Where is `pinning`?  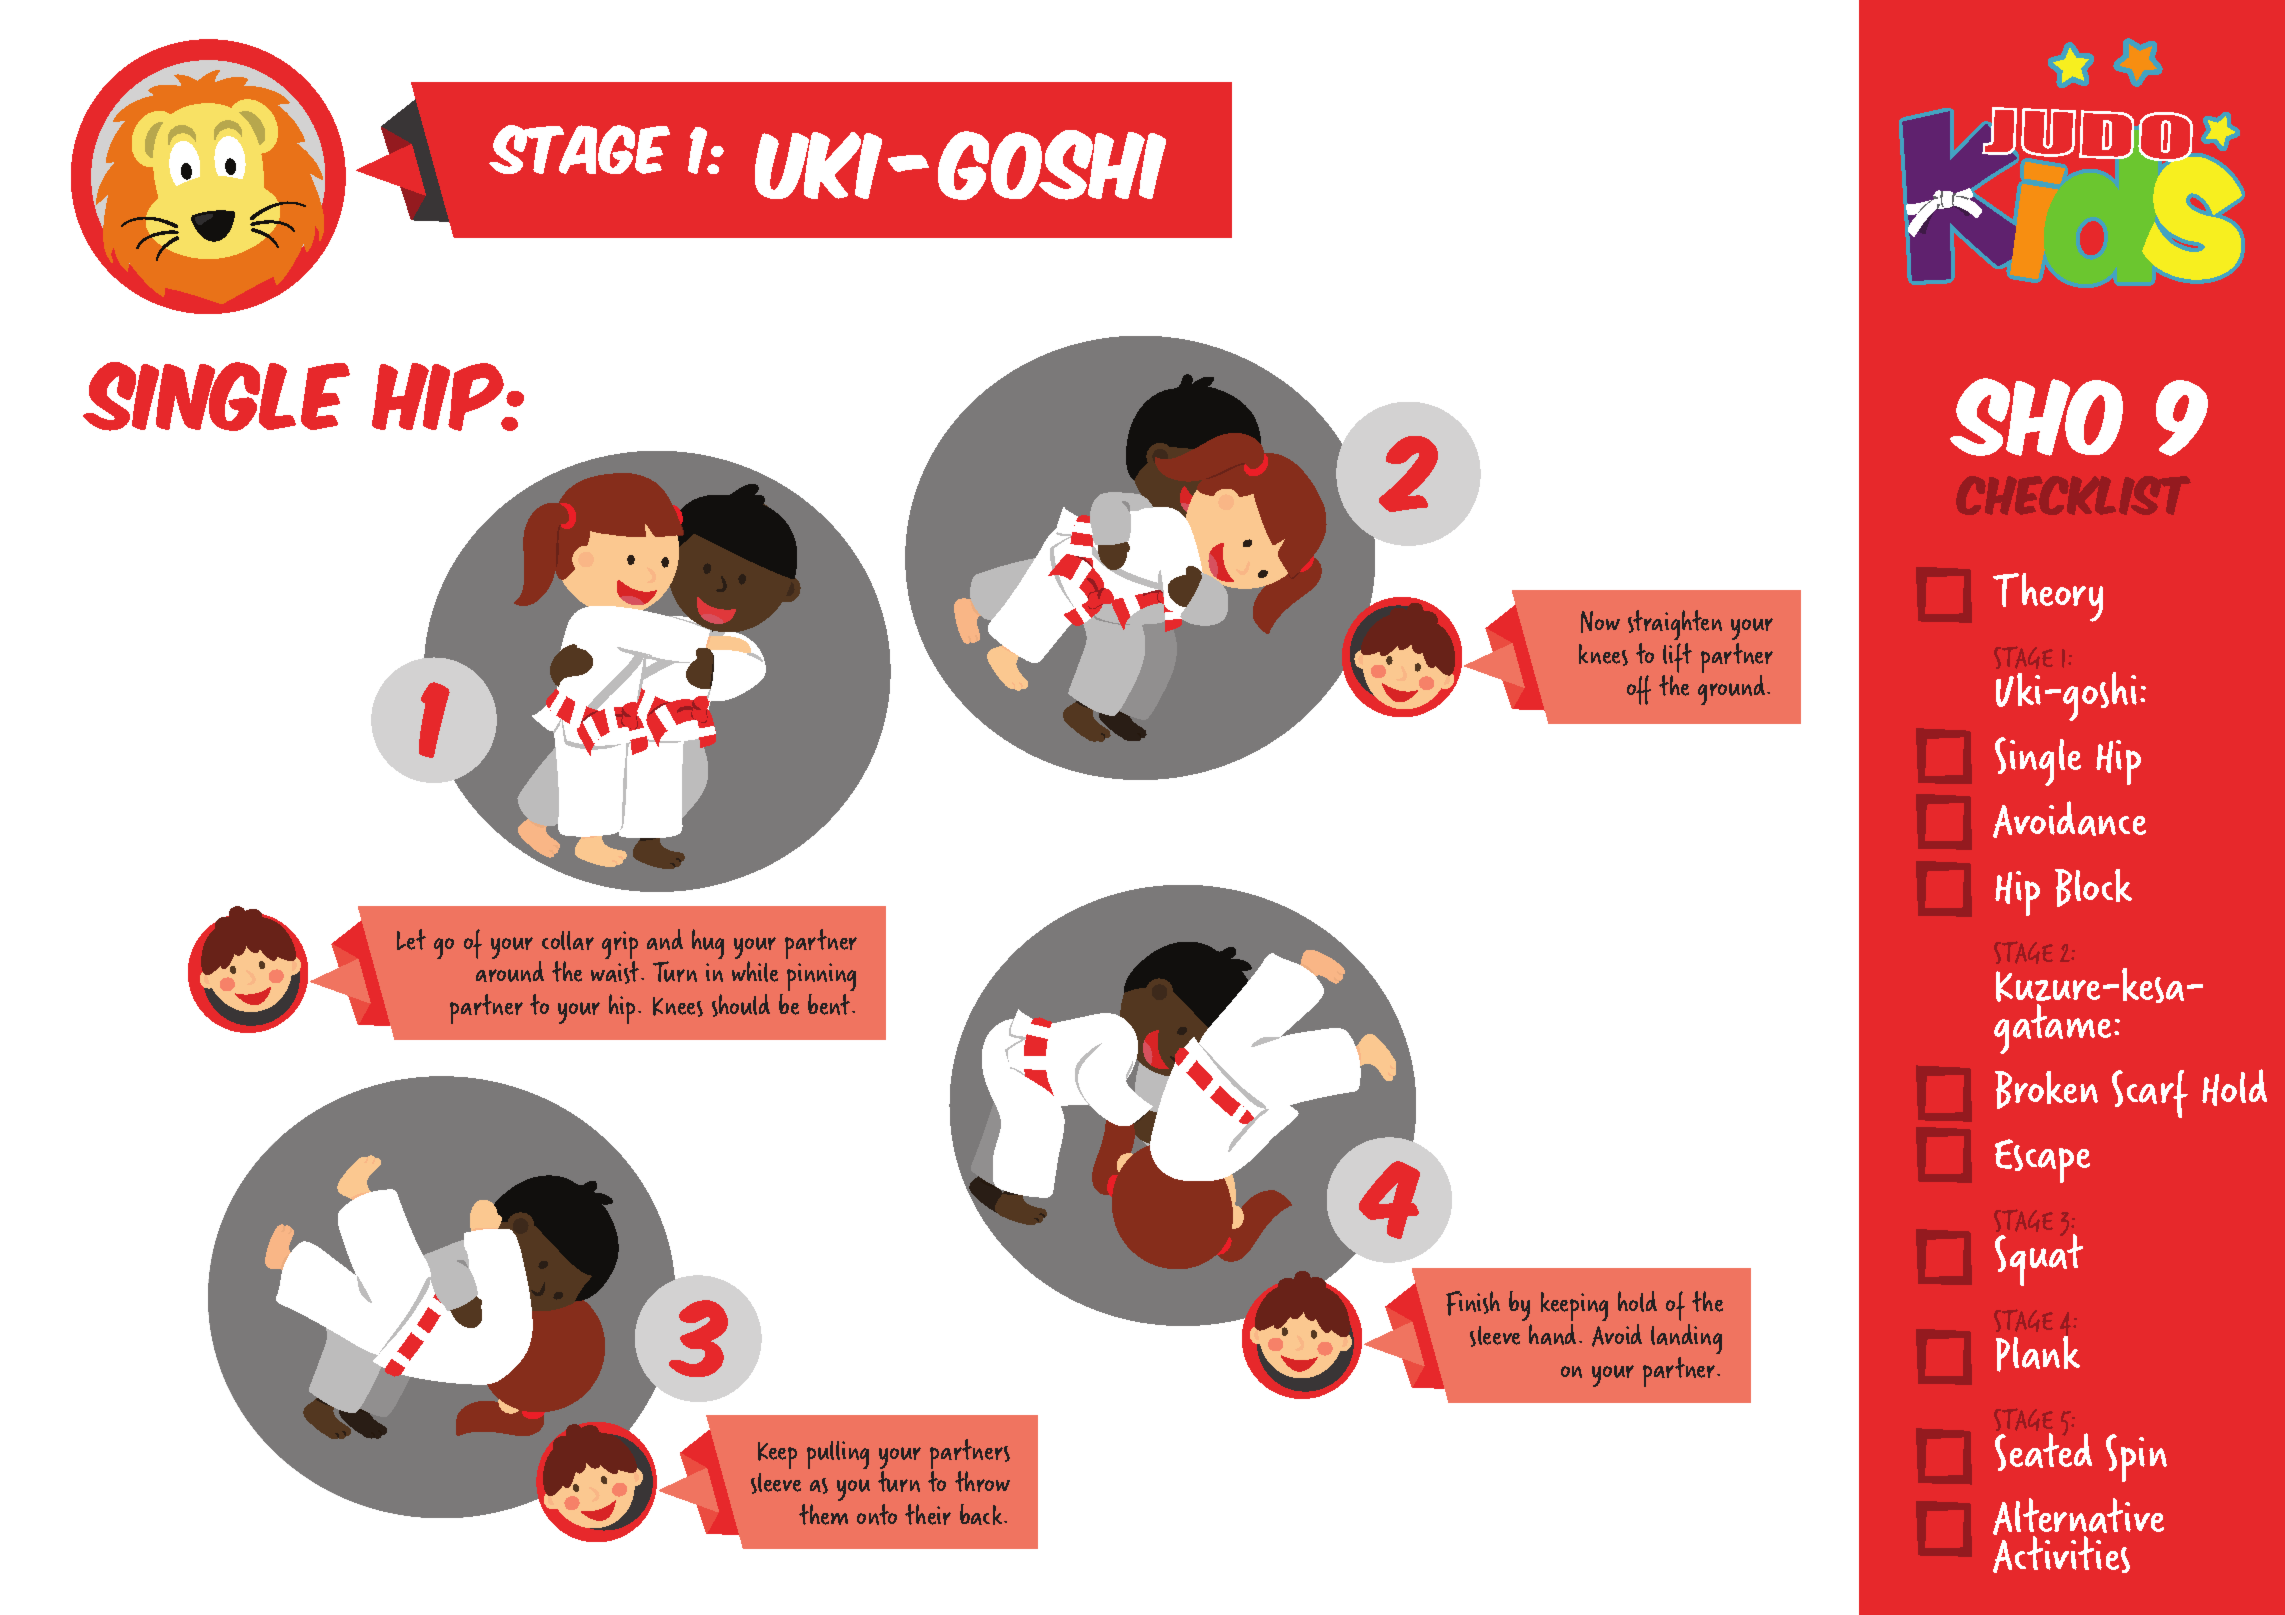
pinning is located at coordinates (821, 979).
